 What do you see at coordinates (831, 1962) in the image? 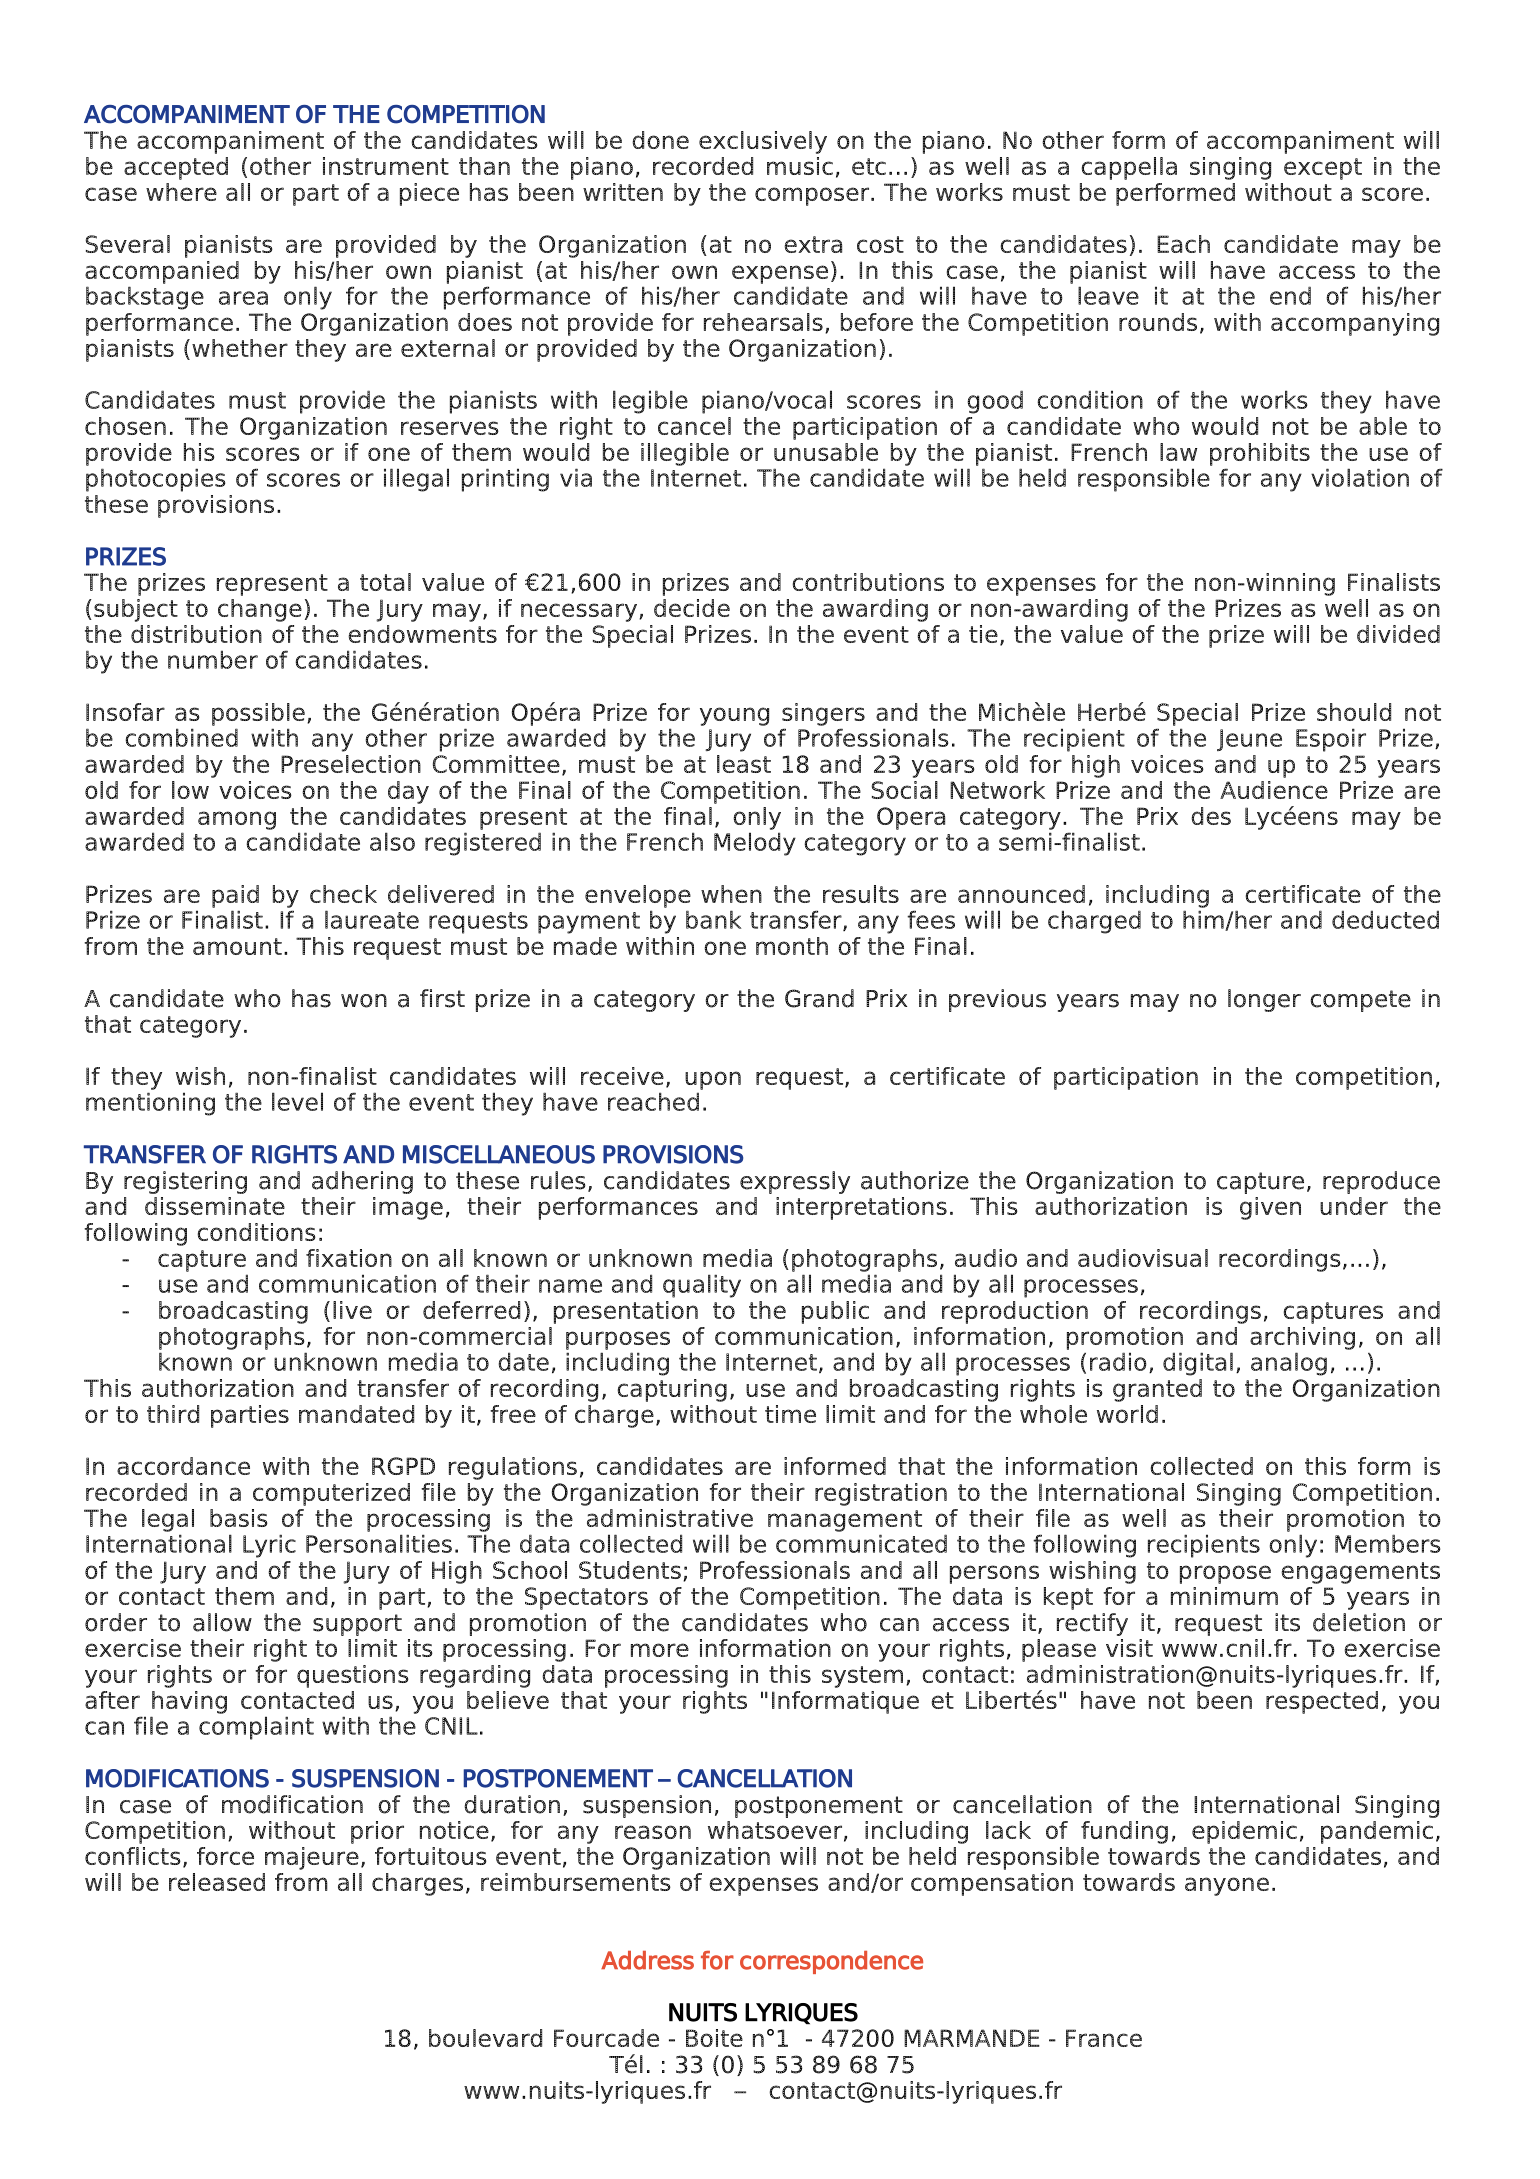
I see `correspondence` at bounding box center [831, 1962].
